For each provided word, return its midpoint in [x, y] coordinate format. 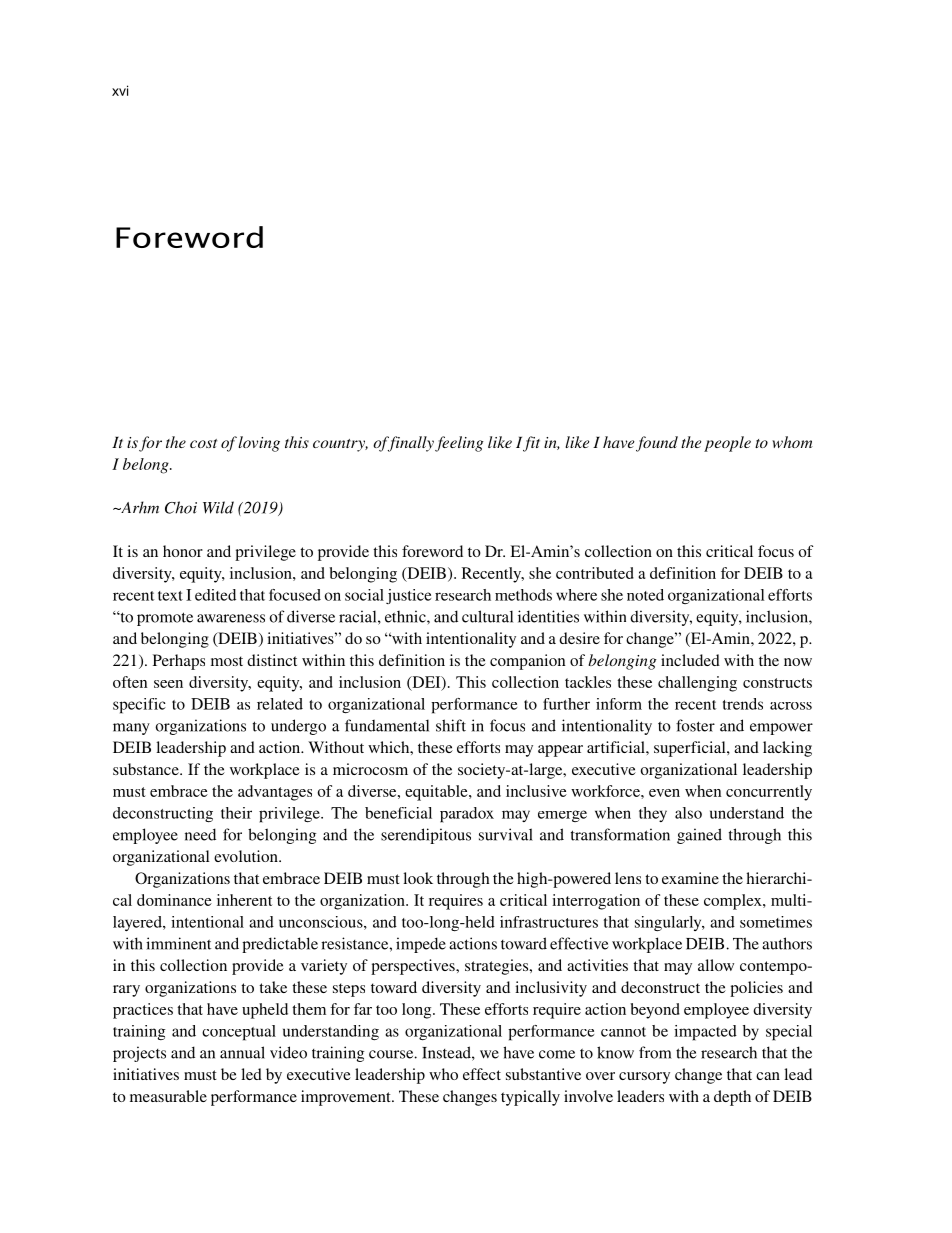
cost [203, 443]
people [727, 444]
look [418, 878]
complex [734, 902]
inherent [244, 900]
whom [792, 442]
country [340, 445]
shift [451, 725]
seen [168, 684]
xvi [120, 90]
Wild [218, 507]
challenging [697, 684]
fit [531, 444]
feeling [459, 444]
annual [242, 1052]
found [657, 444]
